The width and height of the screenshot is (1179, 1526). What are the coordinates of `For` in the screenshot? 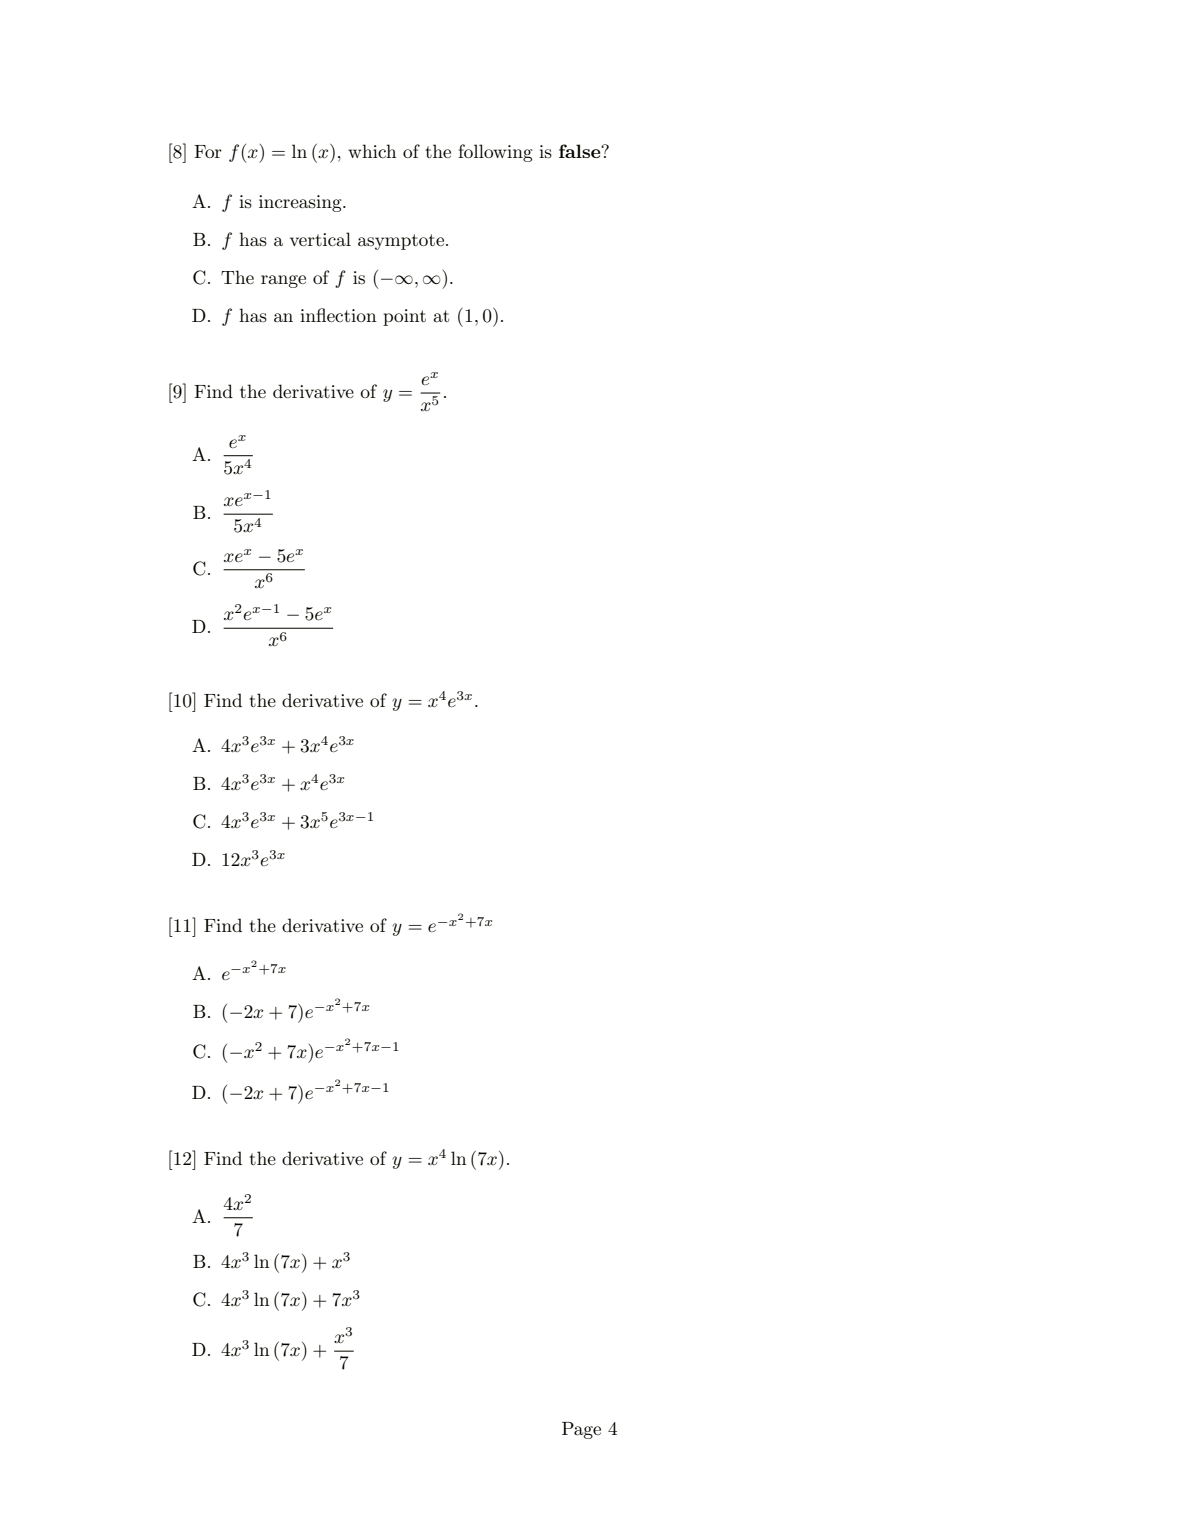 It's located at (208, 151).
